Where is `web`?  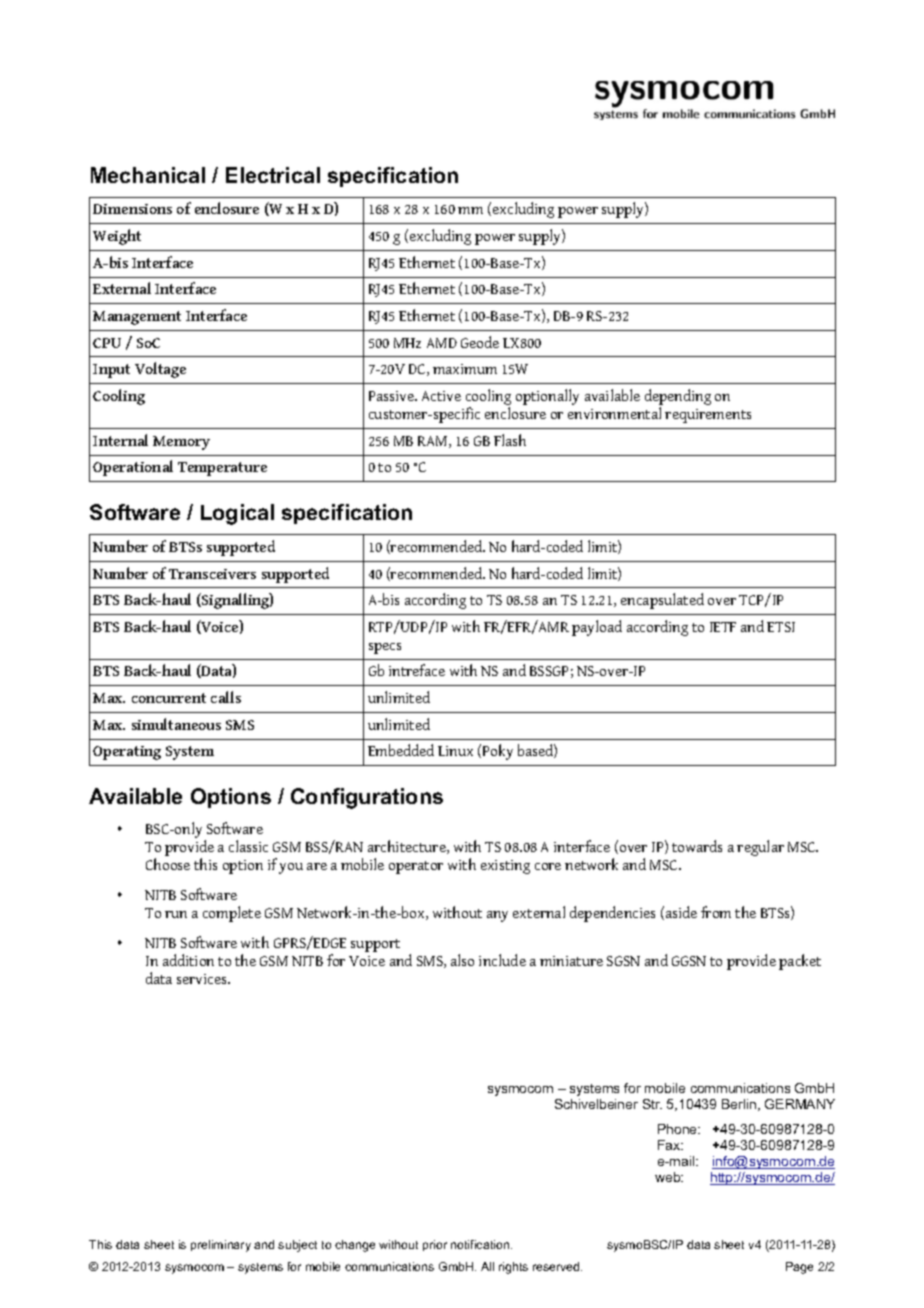 web is located at coordinates (669, 1177).
